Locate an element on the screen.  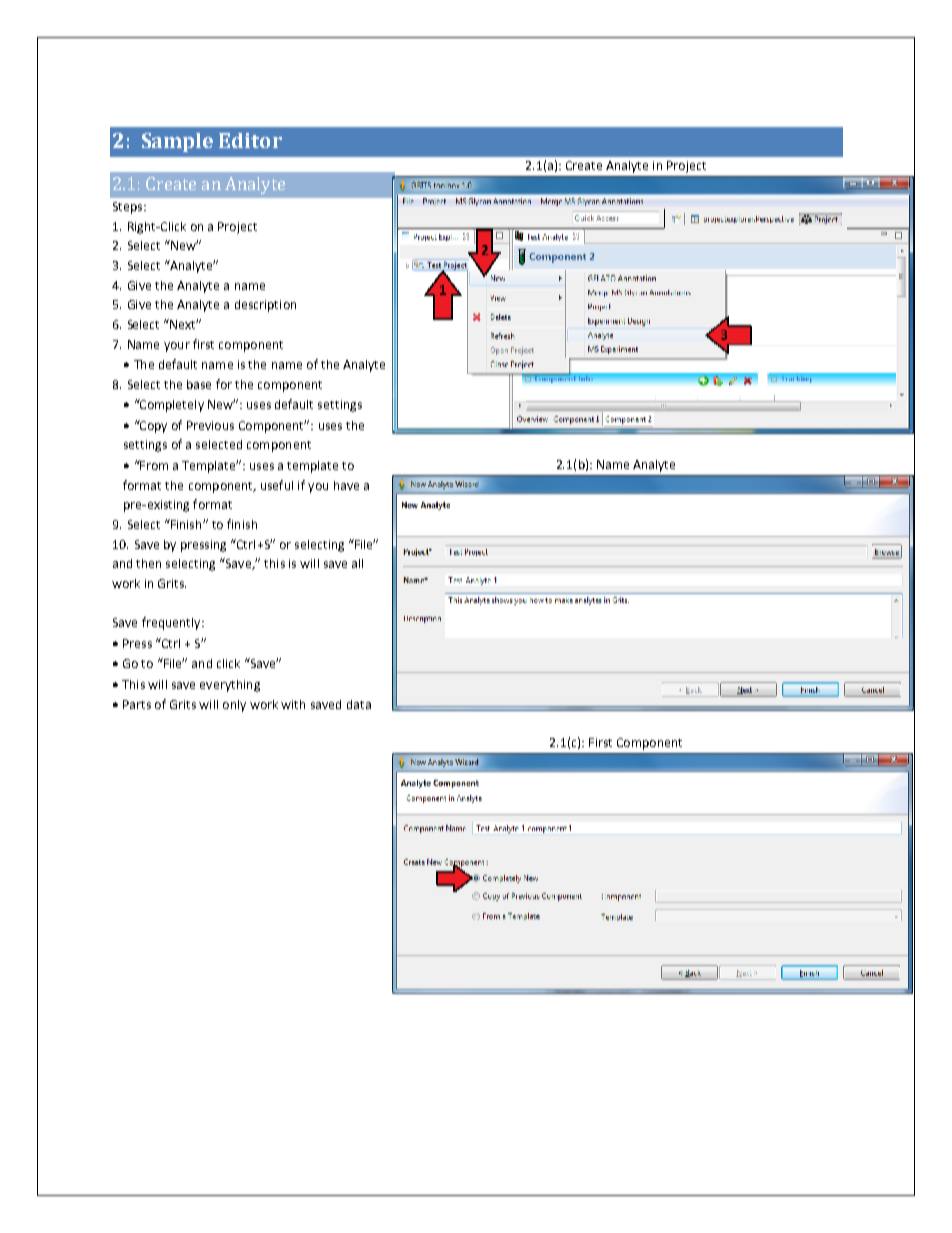
description is located at coordinates (265, 306).
